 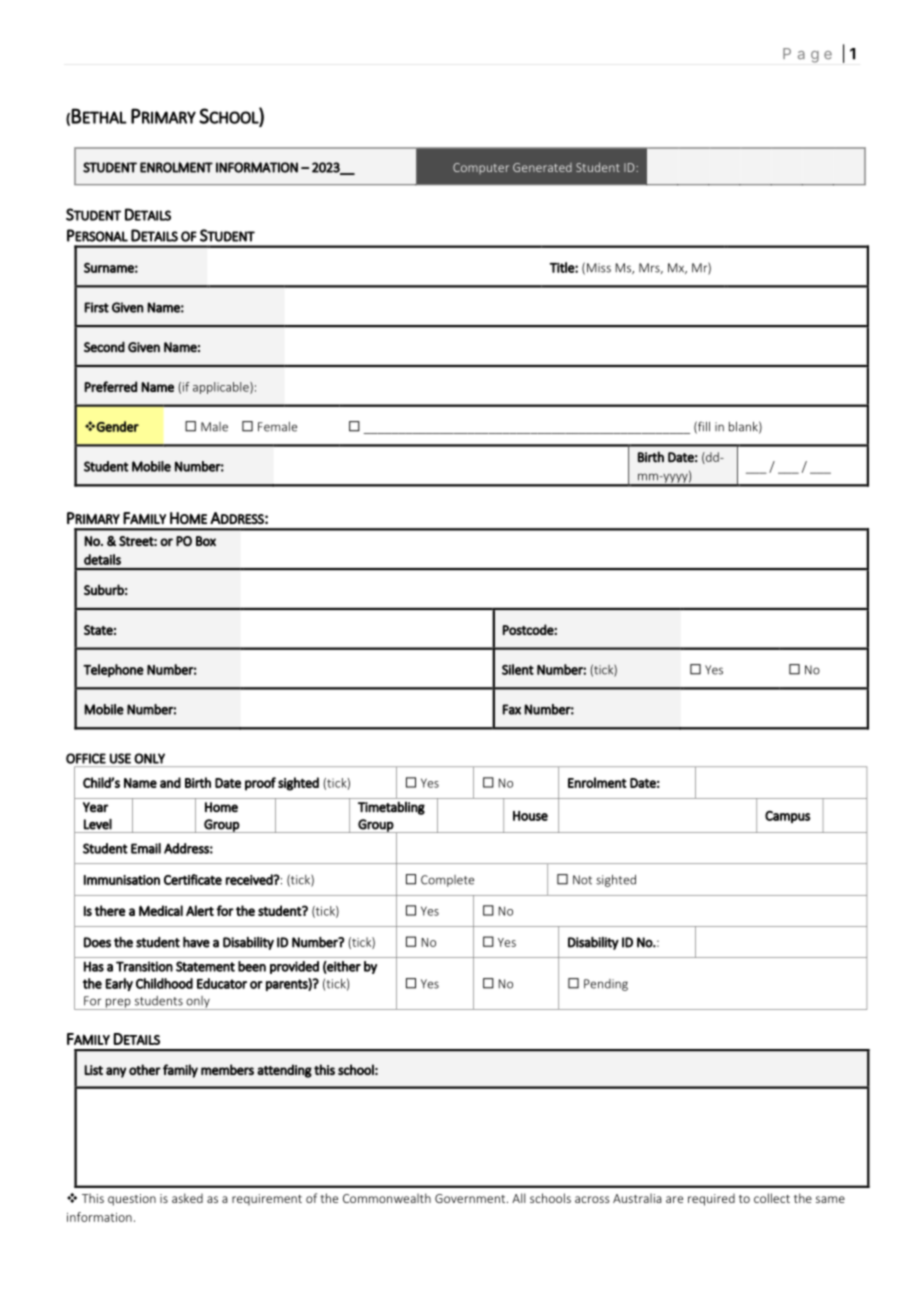 What do you see at coordinates (187, 1198) in the image?
I see `asked` at bounding box center [187, 1198].
